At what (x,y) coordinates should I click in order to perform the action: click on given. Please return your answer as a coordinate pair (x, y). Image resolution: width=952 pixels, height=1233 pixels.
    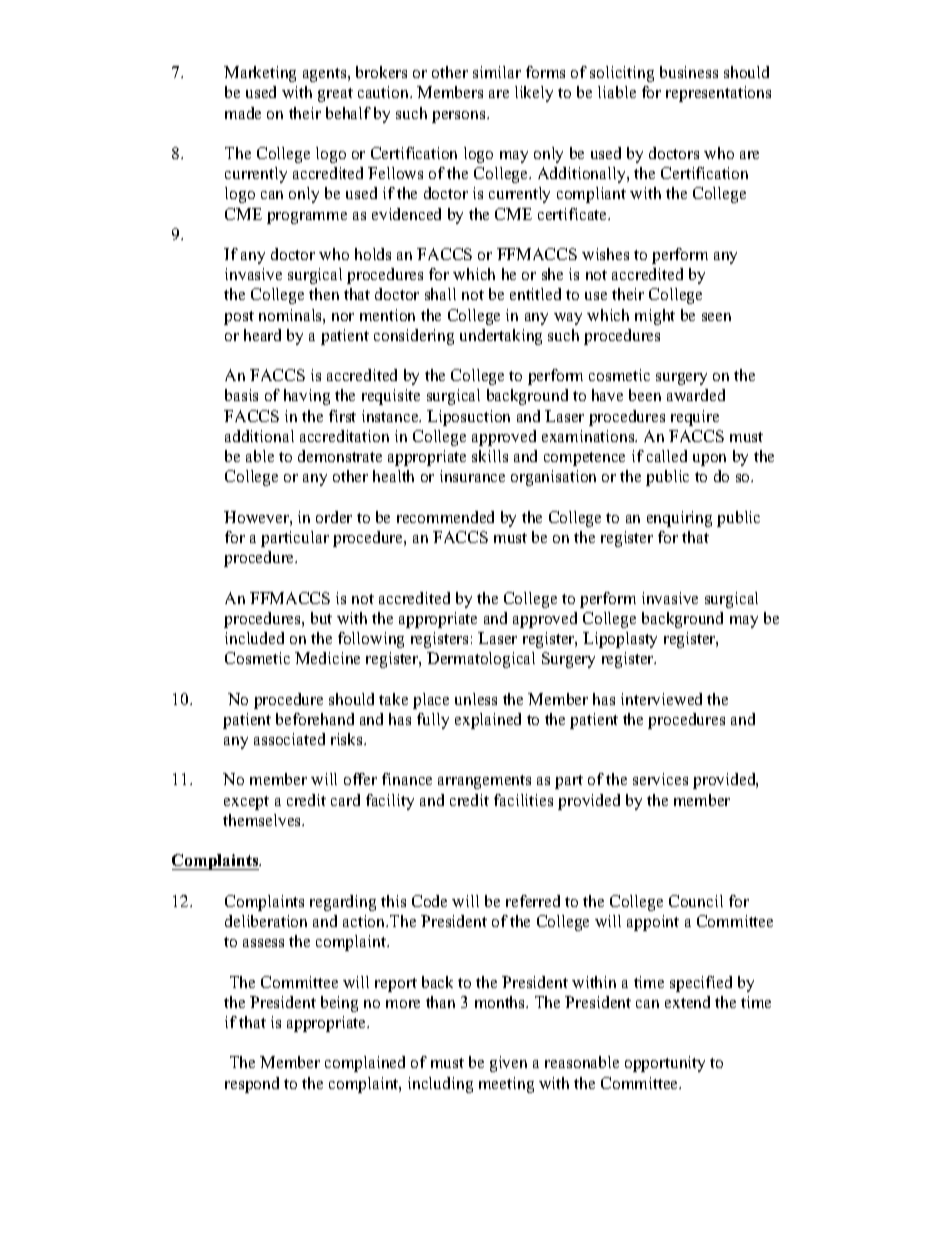
    Looking at the image, I should click on (508, 1064).
